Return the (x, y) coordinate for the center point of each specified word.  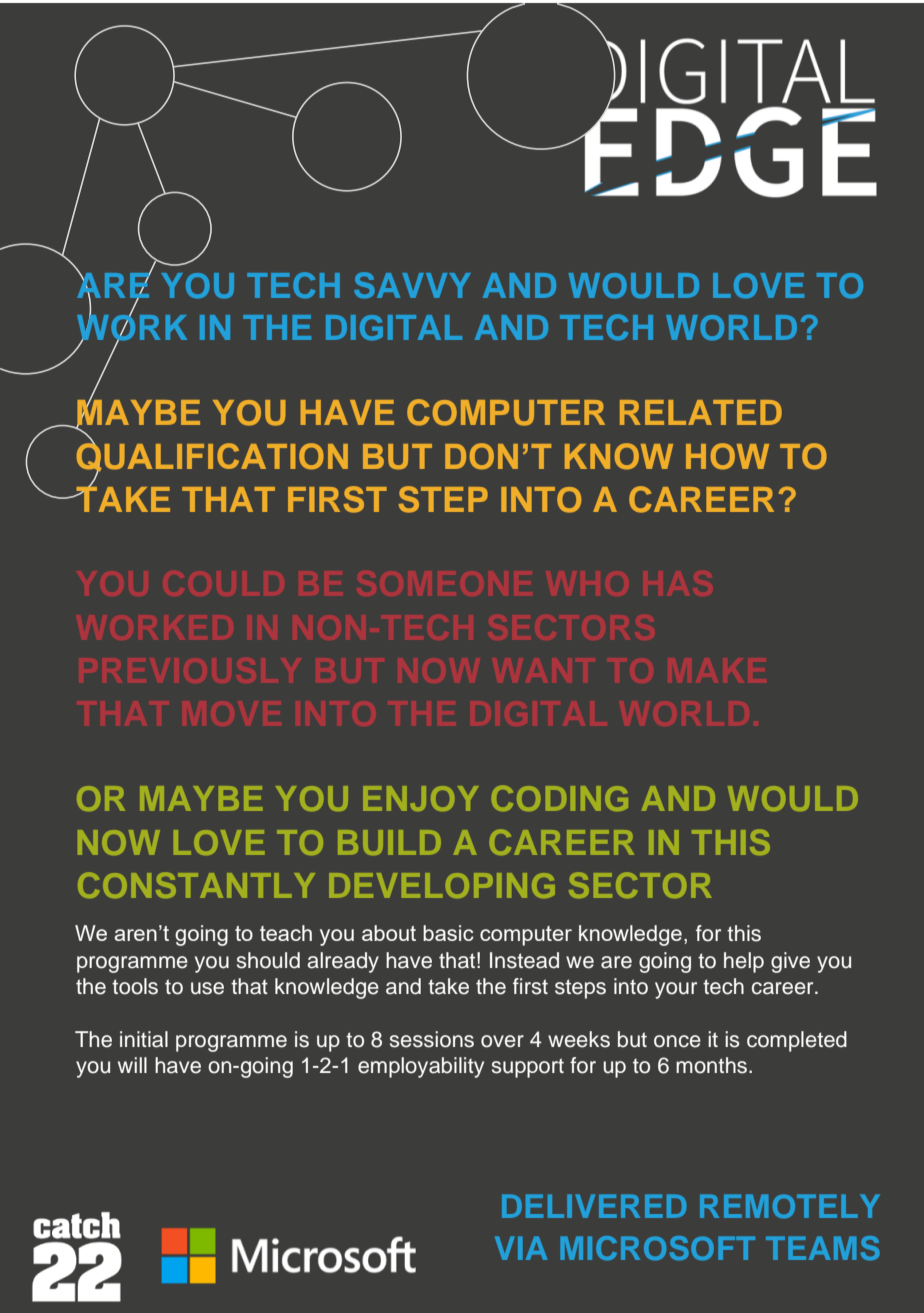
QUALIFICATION (212, 457)
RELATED (701, 412)
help (744, 962)
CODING (560, 798)
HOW (727, 456)
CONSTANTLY (196, 885)
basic (448, 933)
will (132, 1065)
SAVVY (412, 285)
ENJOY (420, 798)
